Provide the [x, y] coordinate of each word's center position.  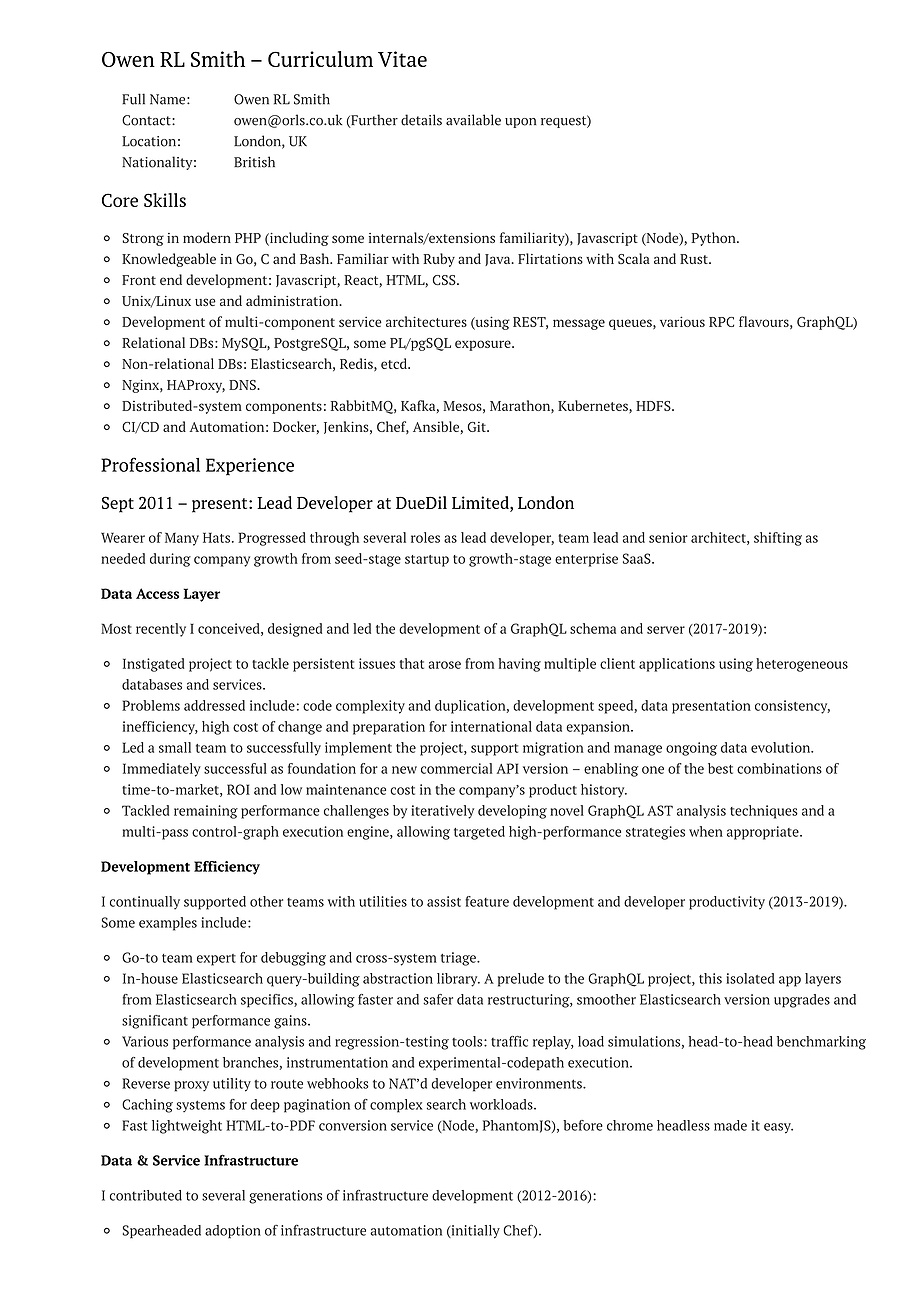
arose [444, 665]
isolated [750, 978]
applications [677, 665]
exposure [484, 345]
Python [714, 239]
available [473, 120]
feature [487, 901]
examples [168, 924]
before [583, 1125]
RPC [721, 322]
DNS [243, 385]
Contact [147, 120]
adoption [233, 1232]
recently [161, 630]
